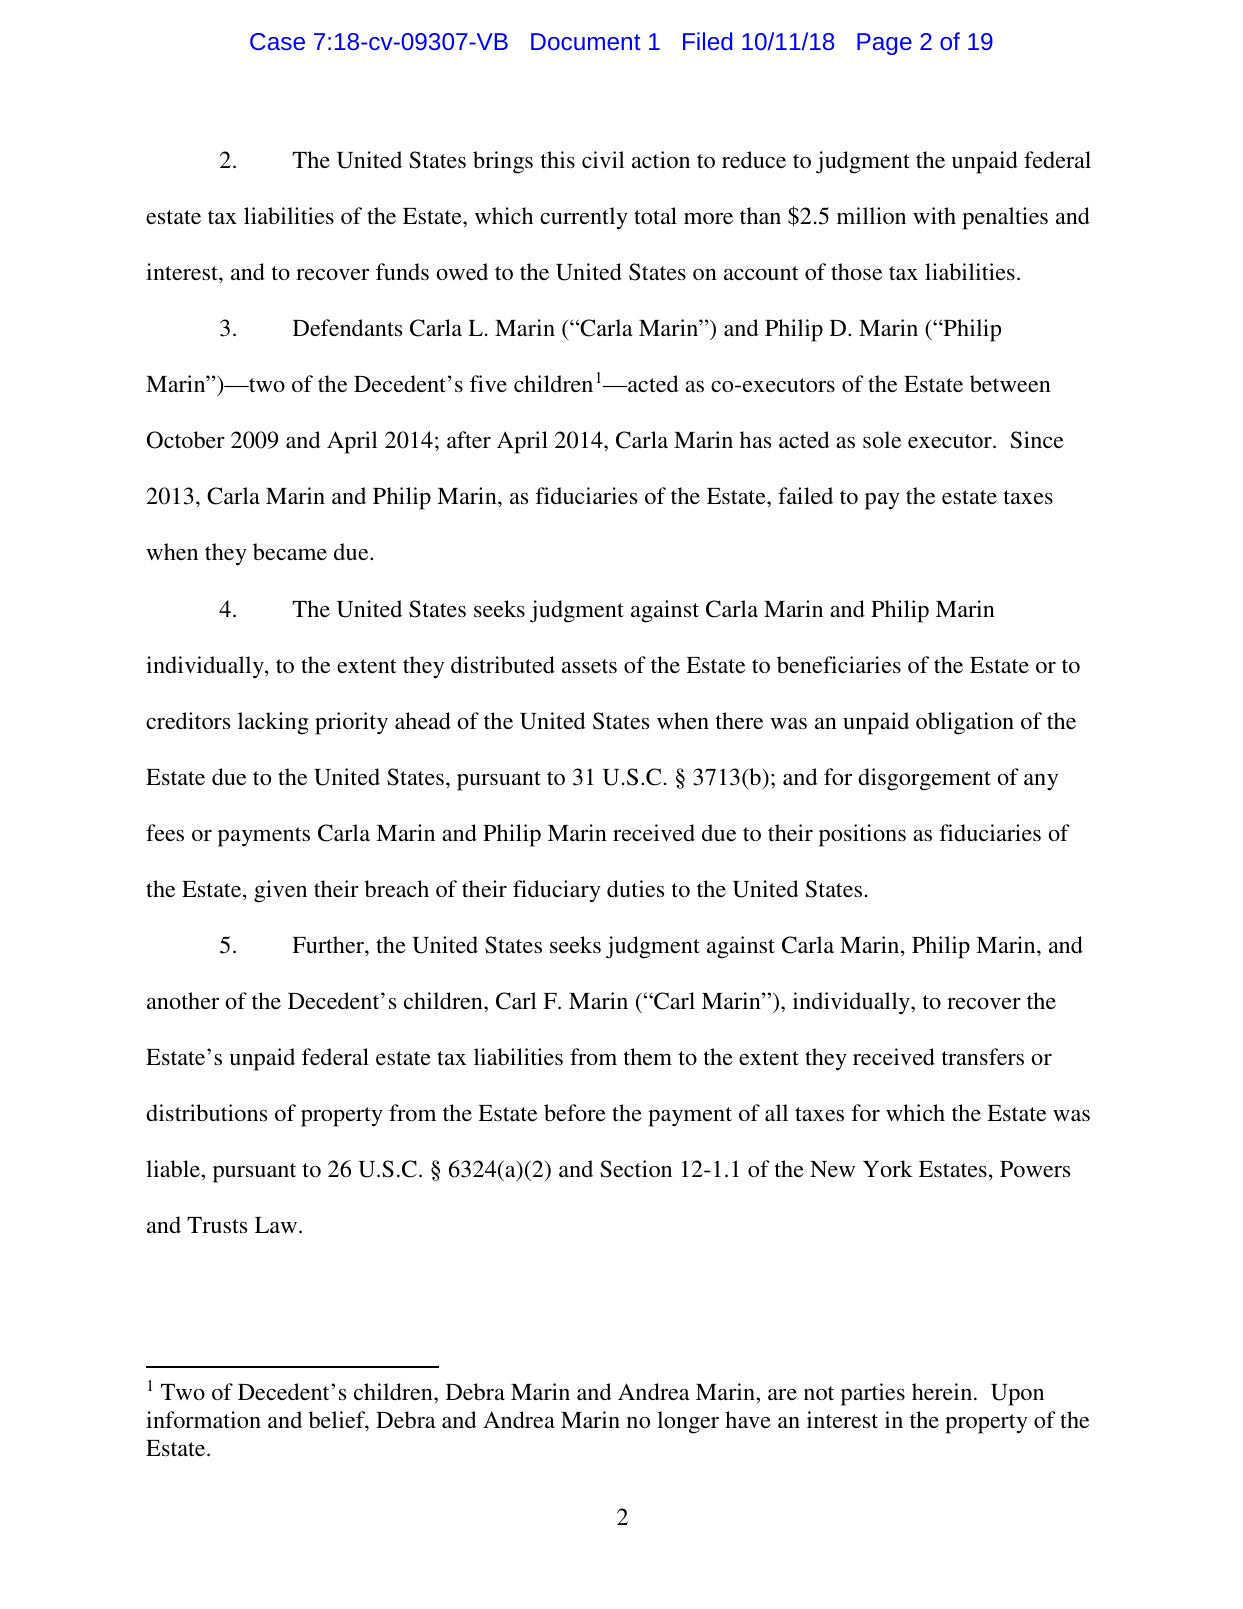 The width and height of the page is (1243, 1609). What do you see at coordinates (277, 41) in the page?
I see `Case` at bounding box center [277, 41].
